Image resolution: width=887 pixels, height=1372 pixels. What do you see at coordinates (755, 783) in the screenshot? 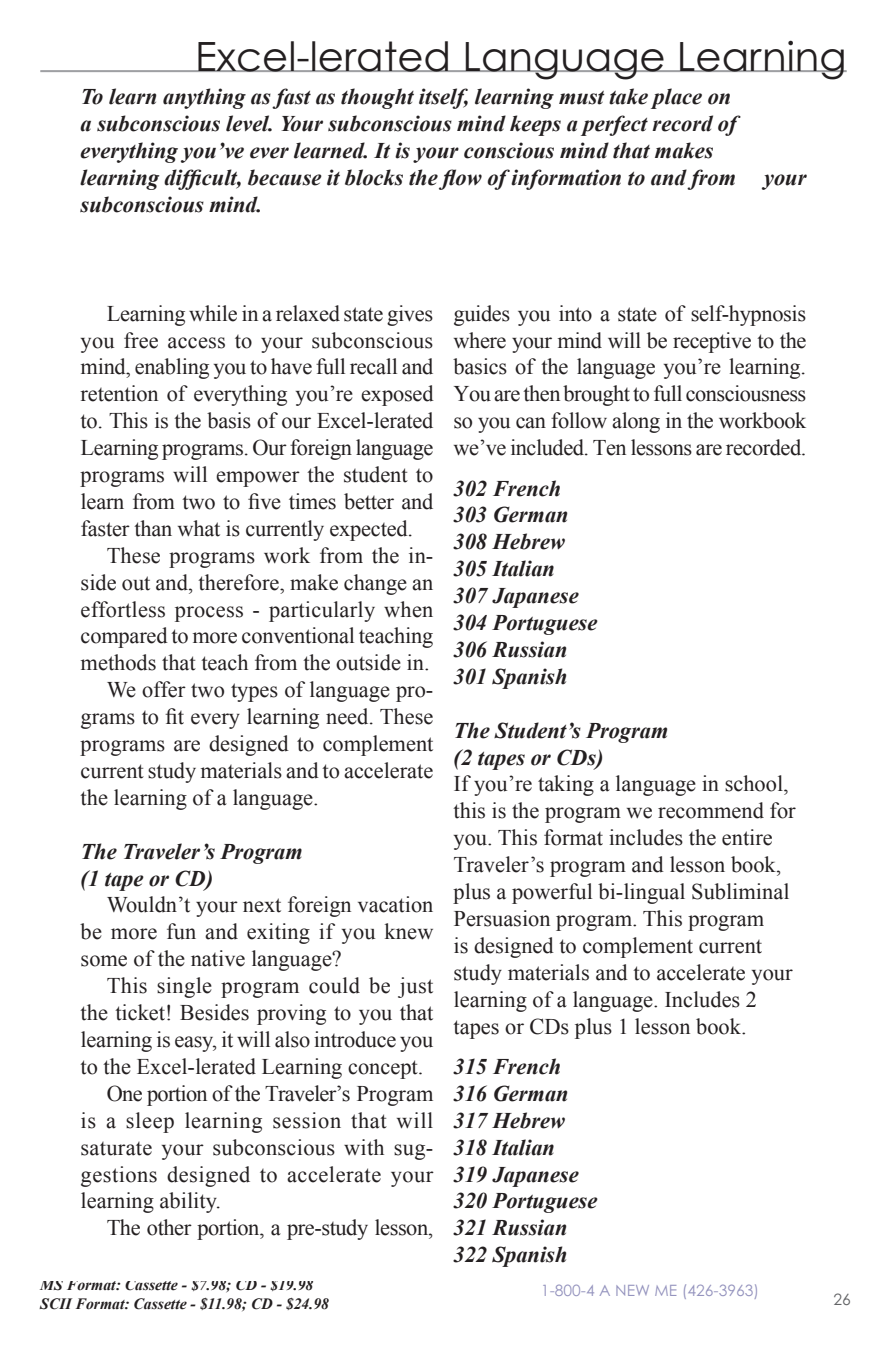
I see `school` at bounding box center [755, 783].
